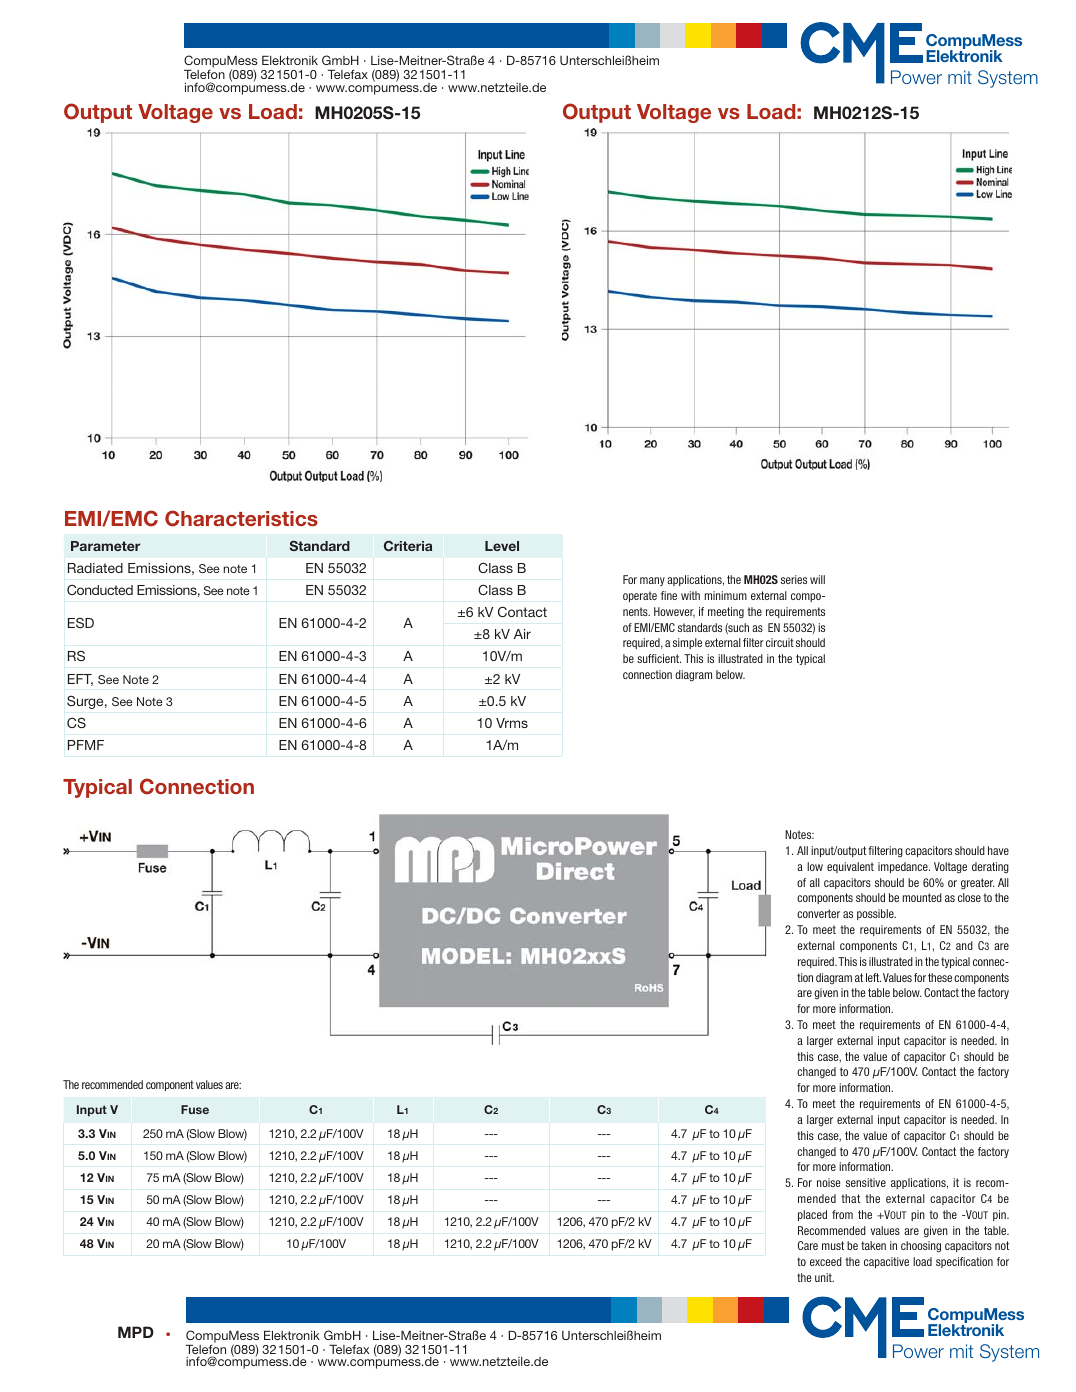 Image resolution: width=1076 pixels, height=1392 pixels. What do you see at coordinates (241, 518) in the screenshot?
I see `Characteristics` at bounding box center [241, 518].
